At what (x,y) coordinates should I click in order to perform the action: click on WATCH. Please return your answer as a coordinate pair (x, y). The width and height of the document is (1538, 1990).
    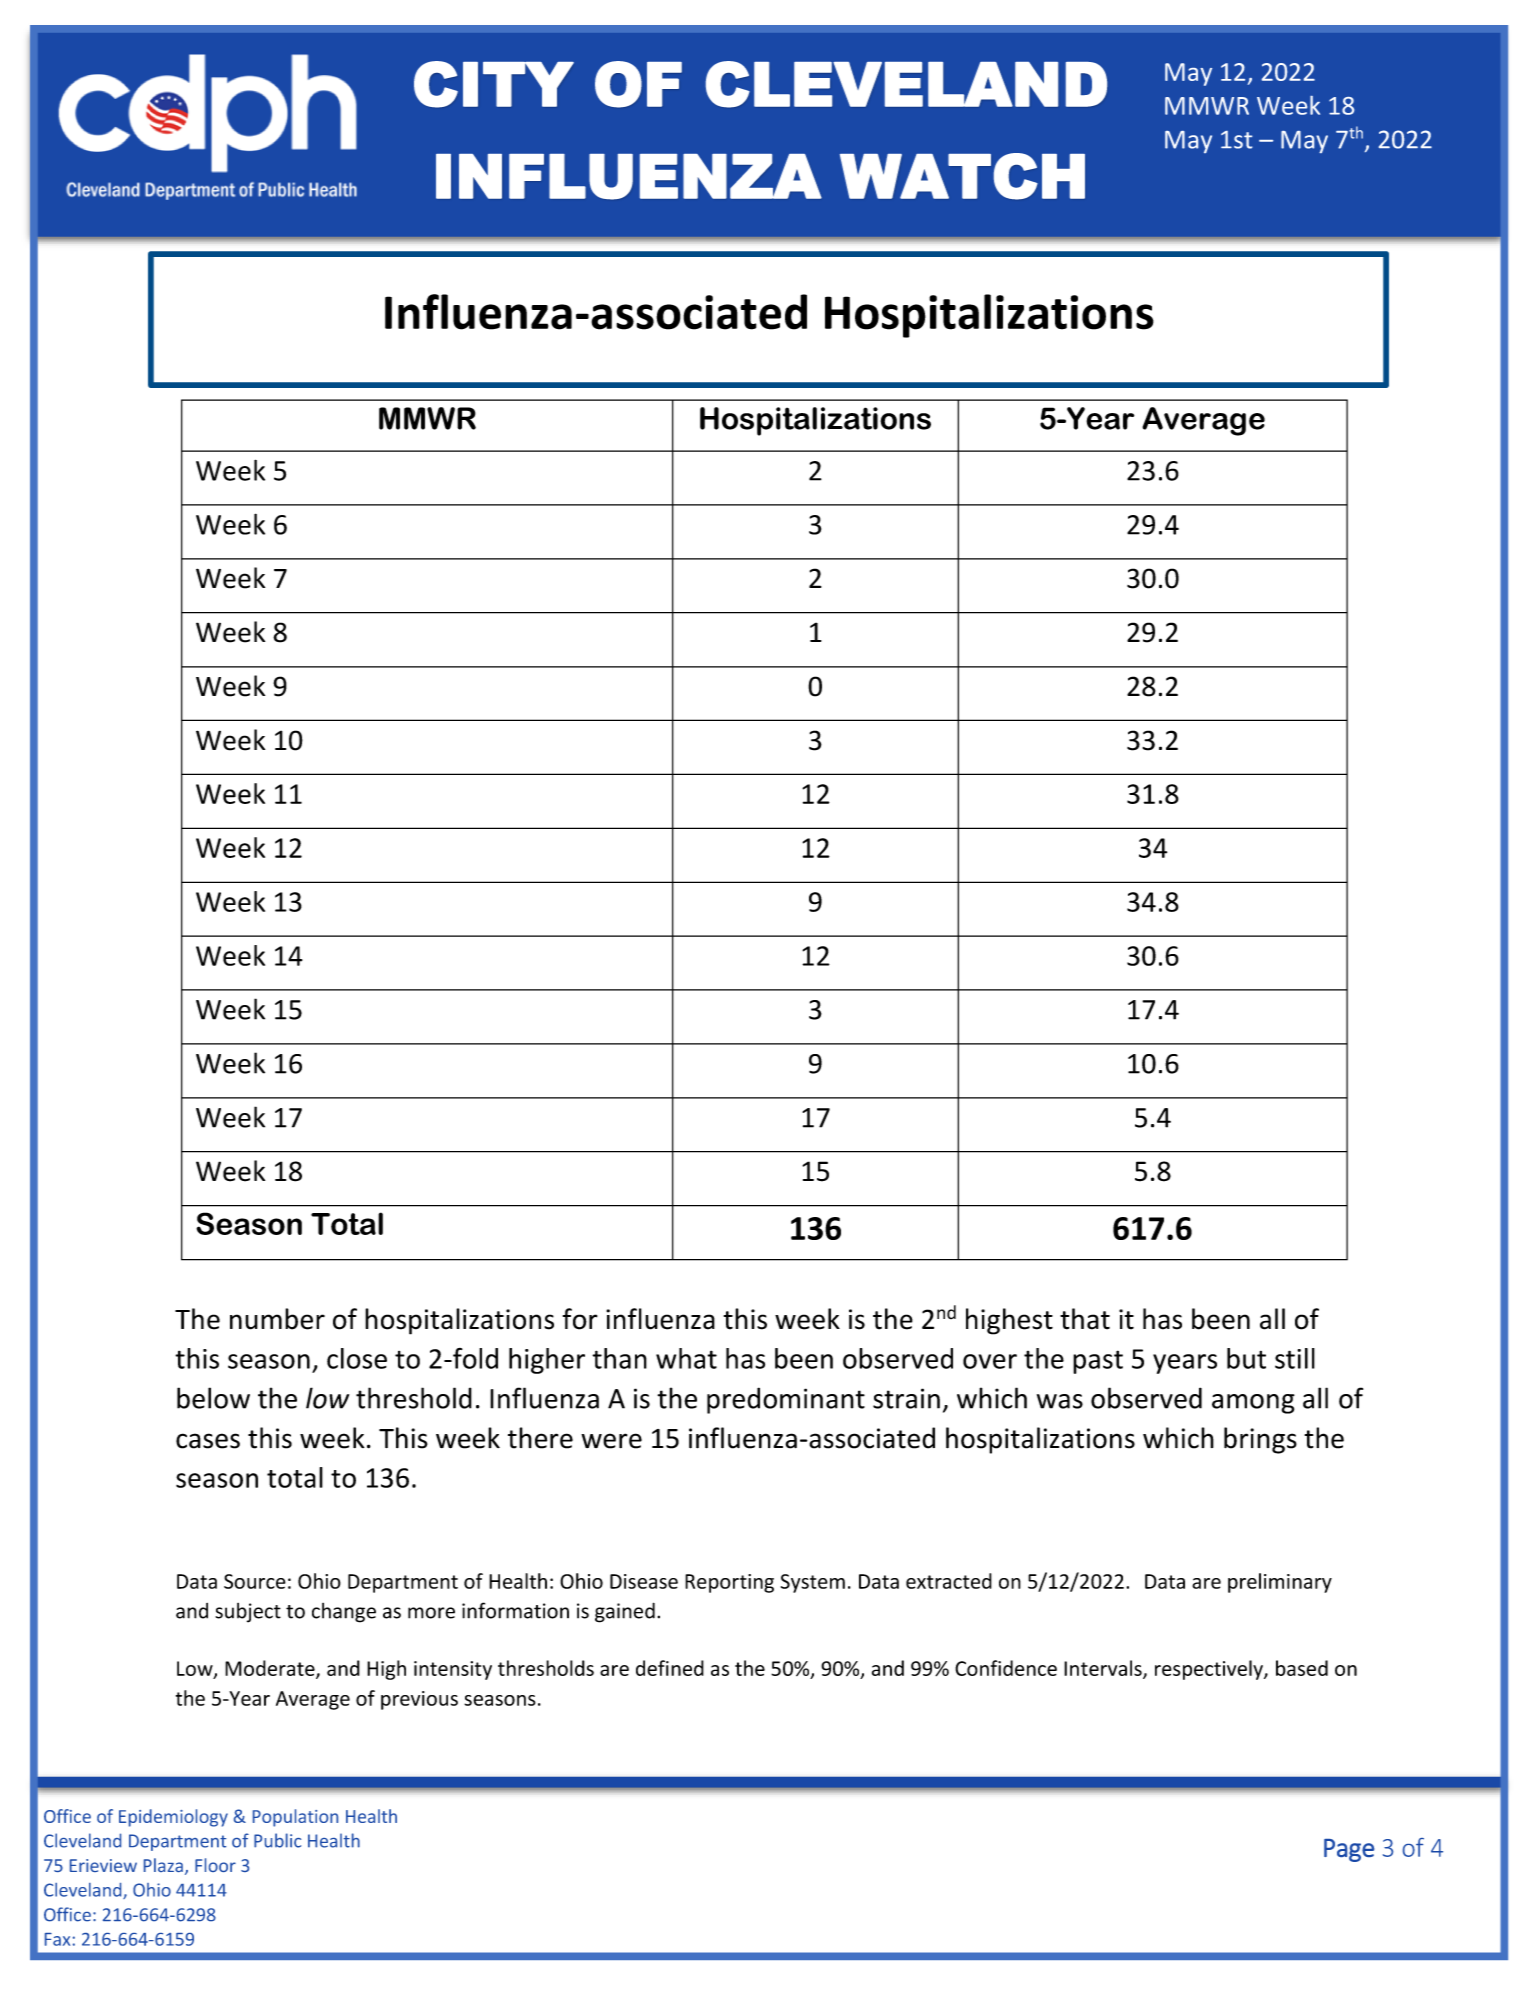
    Looking at the image, I should click on (962, 176).
